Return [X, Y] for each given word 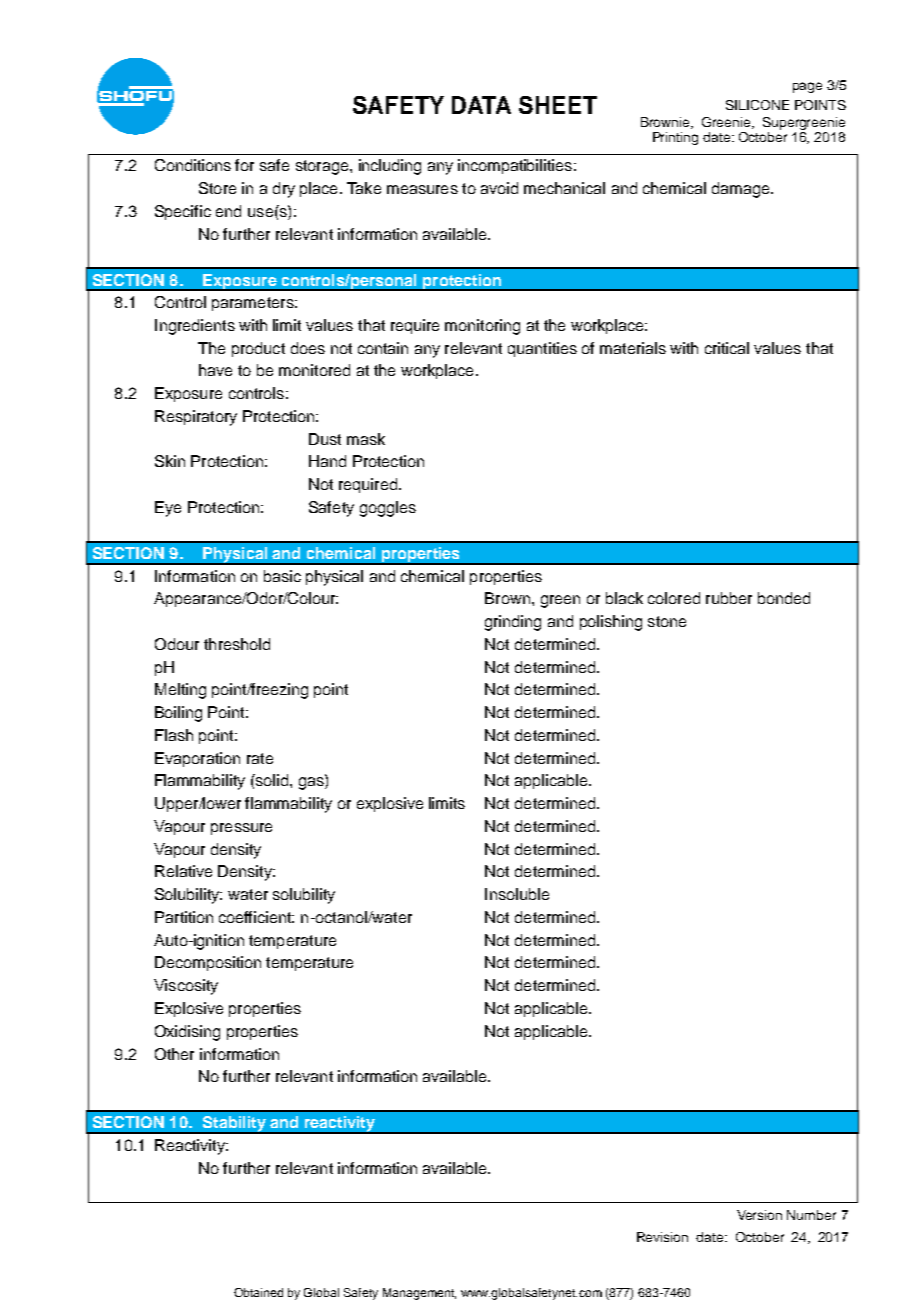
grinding [513, 623]
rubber [729, 598]
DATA [481, 105]
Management [419, 1294]
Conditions [193, 165]
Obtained [258, 1292]
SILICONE [757, 105]
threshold [237, 644]
